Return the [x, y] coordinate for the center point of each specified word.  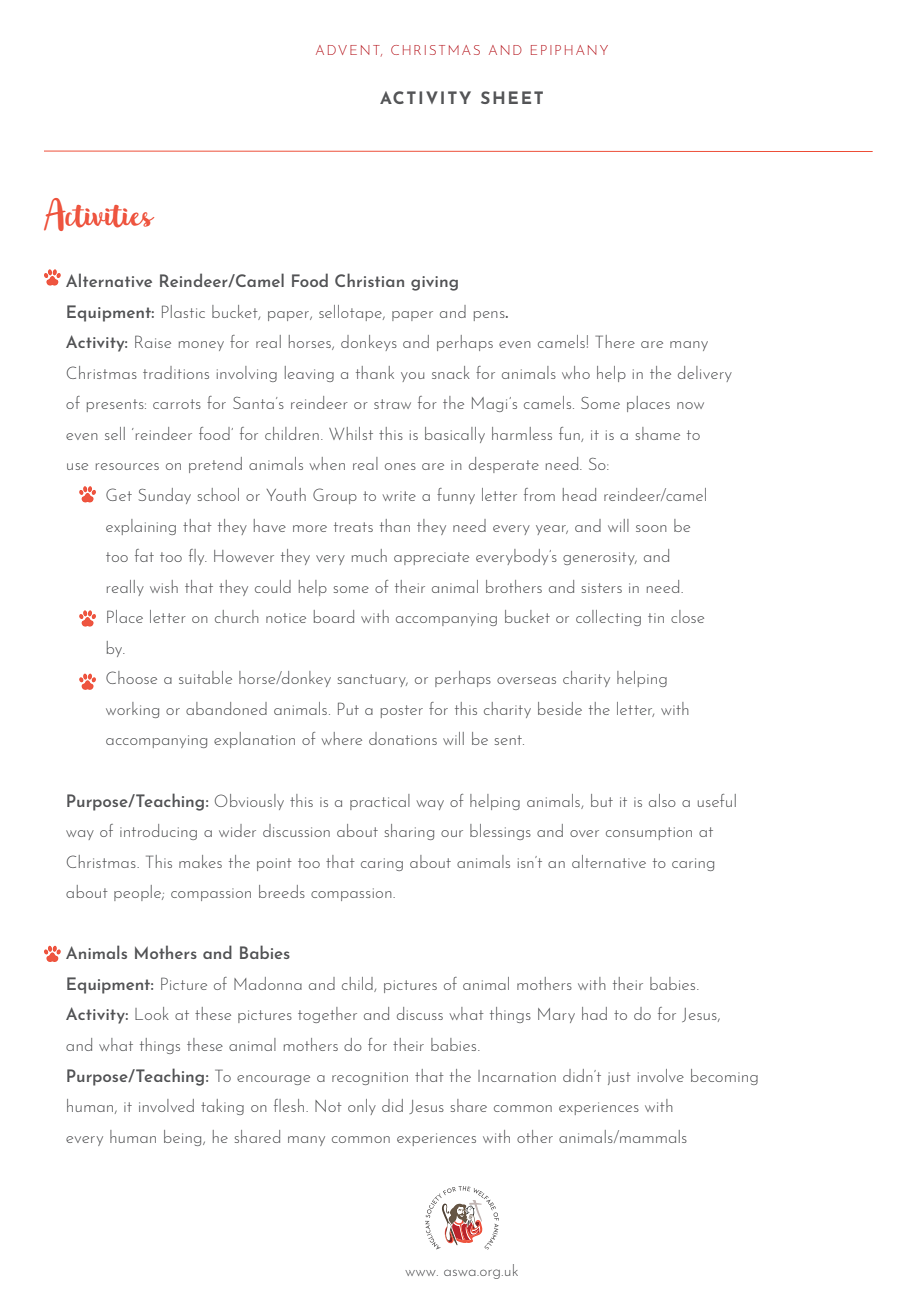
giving [434, 283]
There [615, 341]
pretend [215, 465]
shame [658, 433]
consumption [649, 833]
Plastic [183, 311]
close [687, 616]
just [619, 1078]
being [184, 1138]
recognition [370, 1078]
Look [152, 1013]
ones [400, 466]
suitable [205, 677]
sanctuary [373, 680]
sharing [409, 832]
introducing [158, 832]
